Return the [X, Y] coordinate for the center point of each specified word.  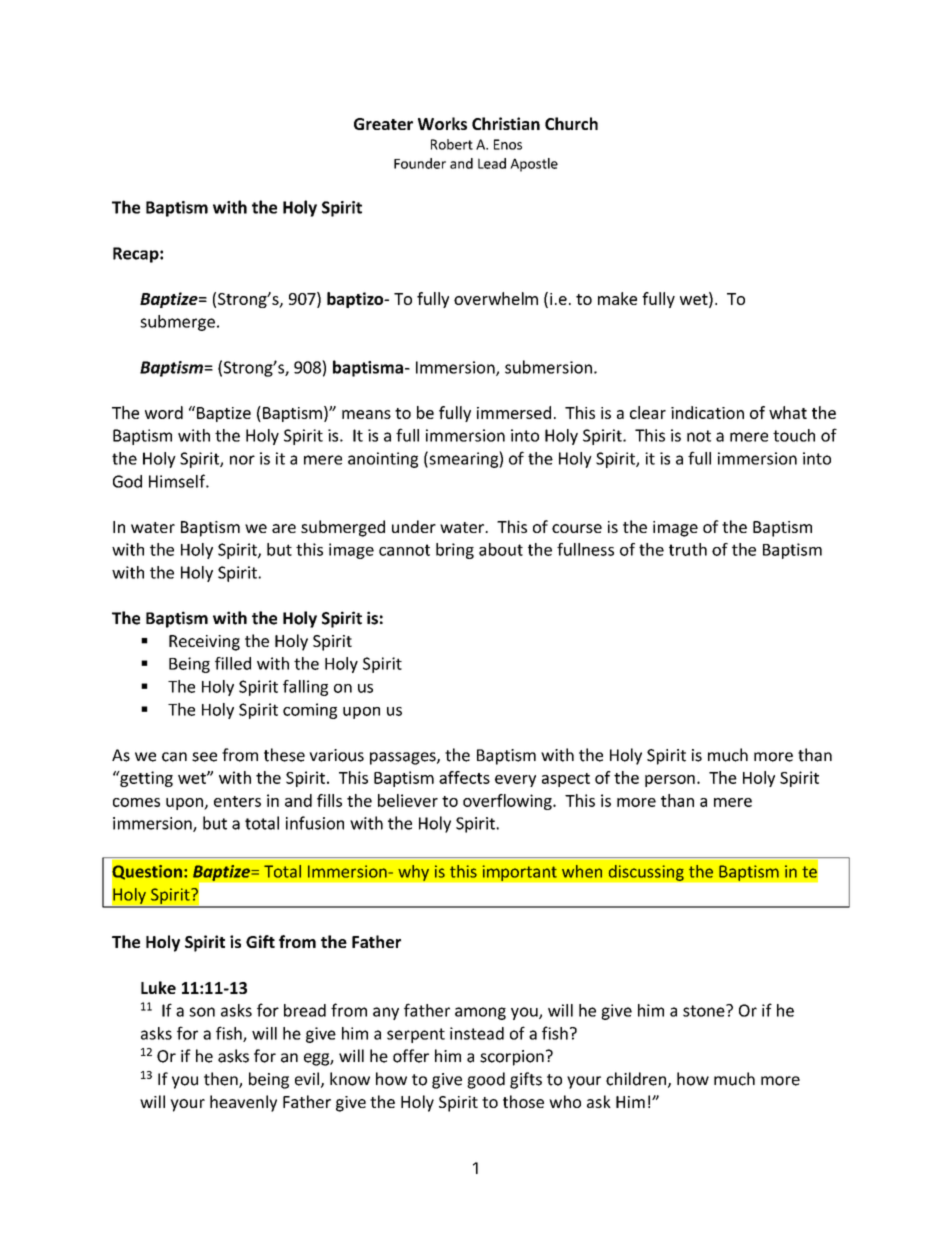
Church [571, 123]
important [519, 873]
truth [688, 549]
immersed [514, 412]
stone [705, 1010]
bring [455, 551]
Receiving [204, 643]
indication [707, 412]
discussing [646, 872]
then [222, 1080]
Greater [383, 124]
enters [237, 801]
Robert [452, 144]
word [164, 412]
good [486, 1080]
